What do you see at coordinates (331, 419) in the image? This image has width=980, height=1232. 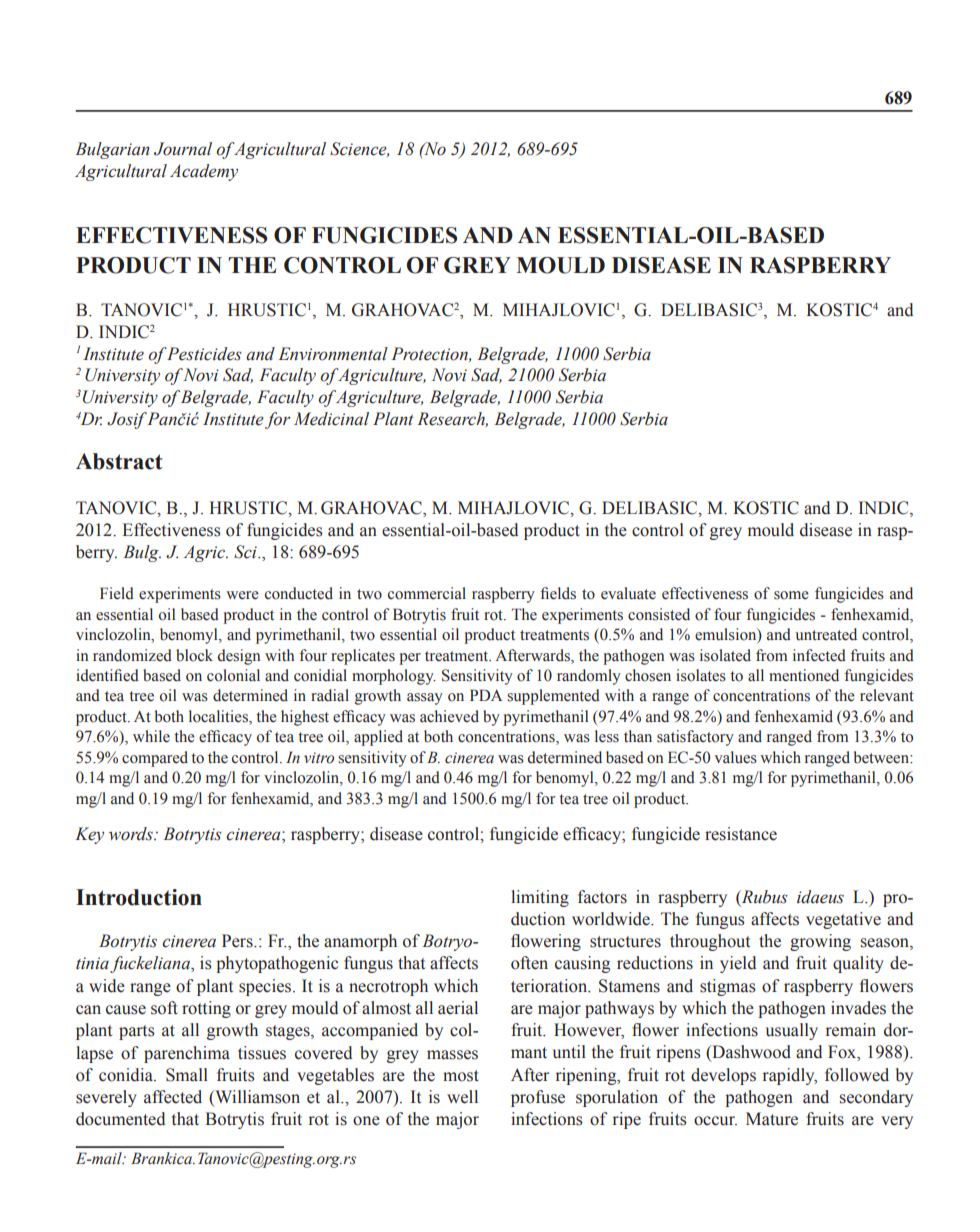 I see `Medicinal` at bounding box center [331, 419].
